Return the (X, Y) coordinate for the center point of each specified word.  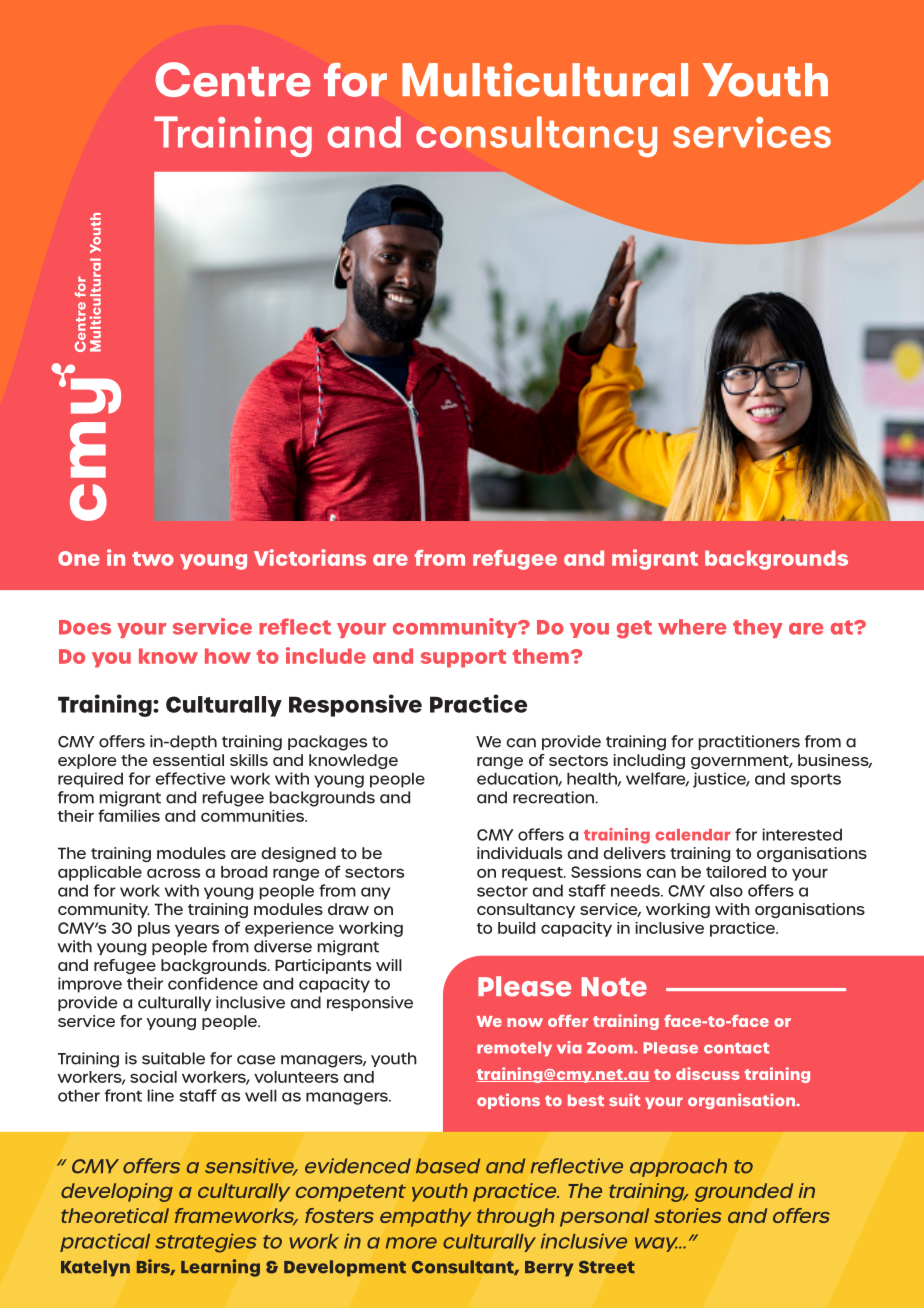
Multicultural (545, 80)
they (758, 628)
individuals (519, 853)
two (153, 558)
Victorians (310, 557)
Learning (220, 1268)
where (692, 627)
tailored (736, 872)
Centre (232, 79)
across (173, 873)
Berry (549, 1269)
